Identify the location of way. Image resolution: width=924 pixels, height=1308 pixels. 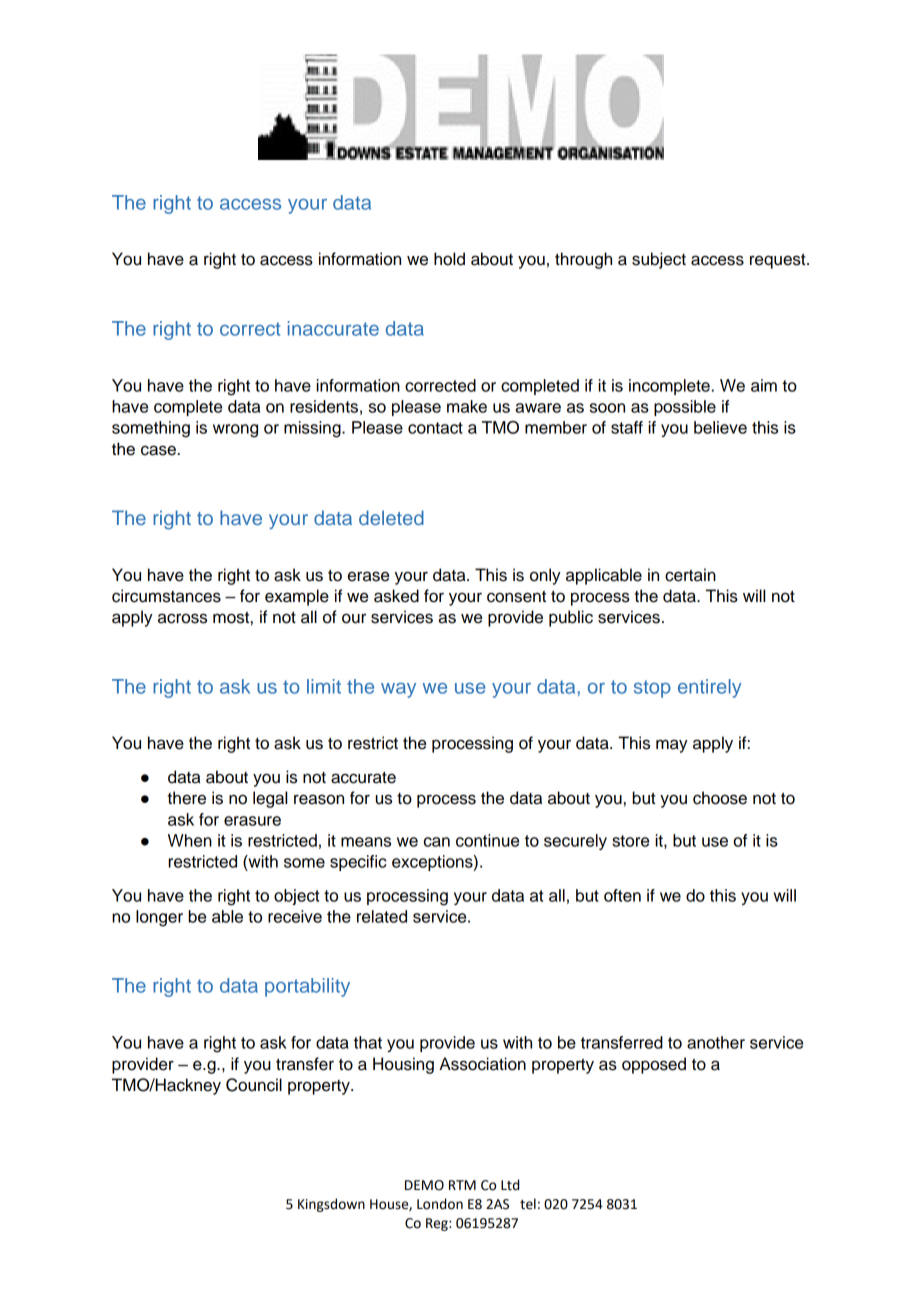
(398, 690).
